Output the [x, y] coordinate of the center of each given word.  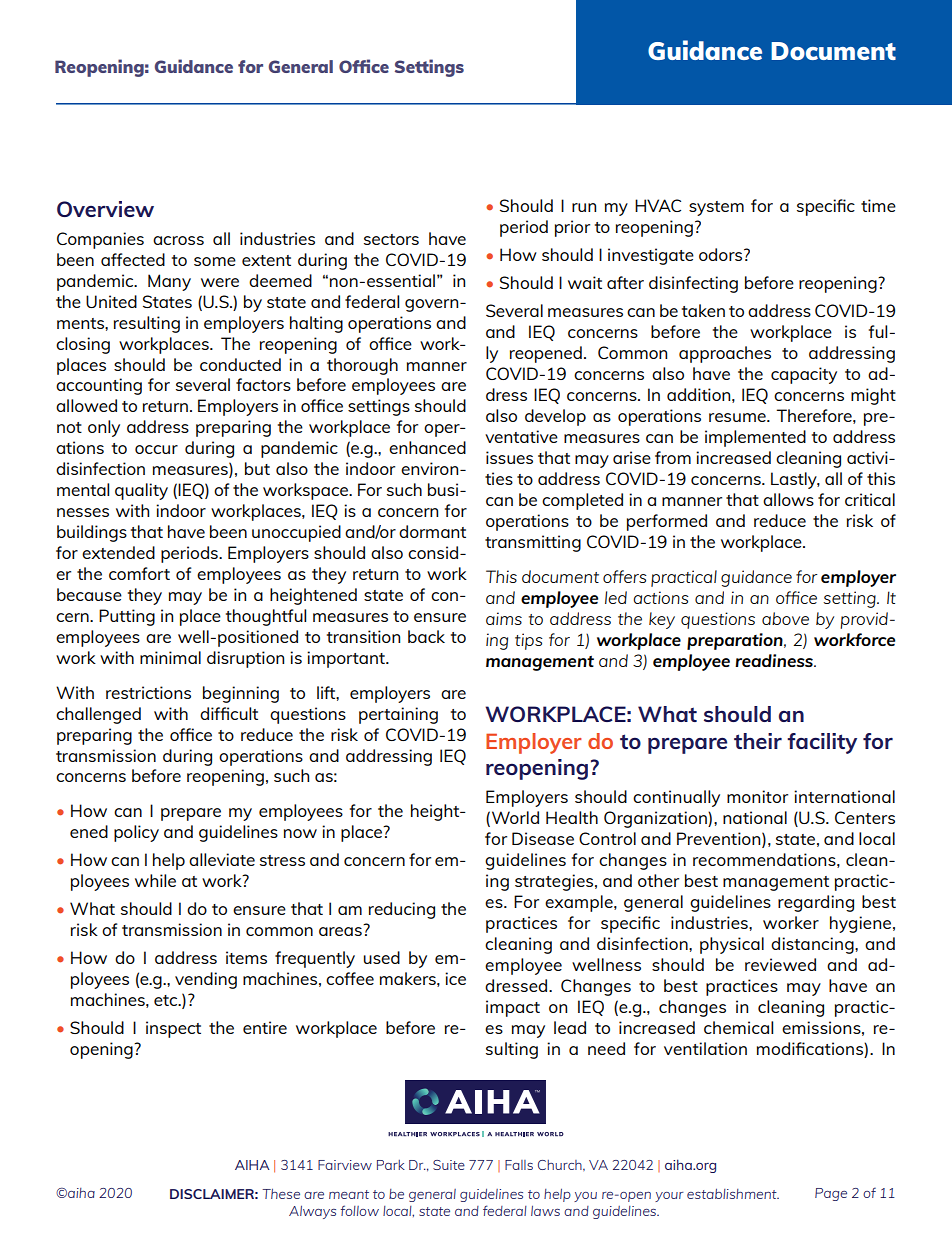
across [178, 240]
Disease [543, 838]
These [281, 1194]
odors [722, 254]
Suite [449, 1165]
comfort [139, 573]
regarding [816, 903]
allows [788, 499]
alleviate [222, 859]
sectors [391, 239]
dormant [432, 531]
